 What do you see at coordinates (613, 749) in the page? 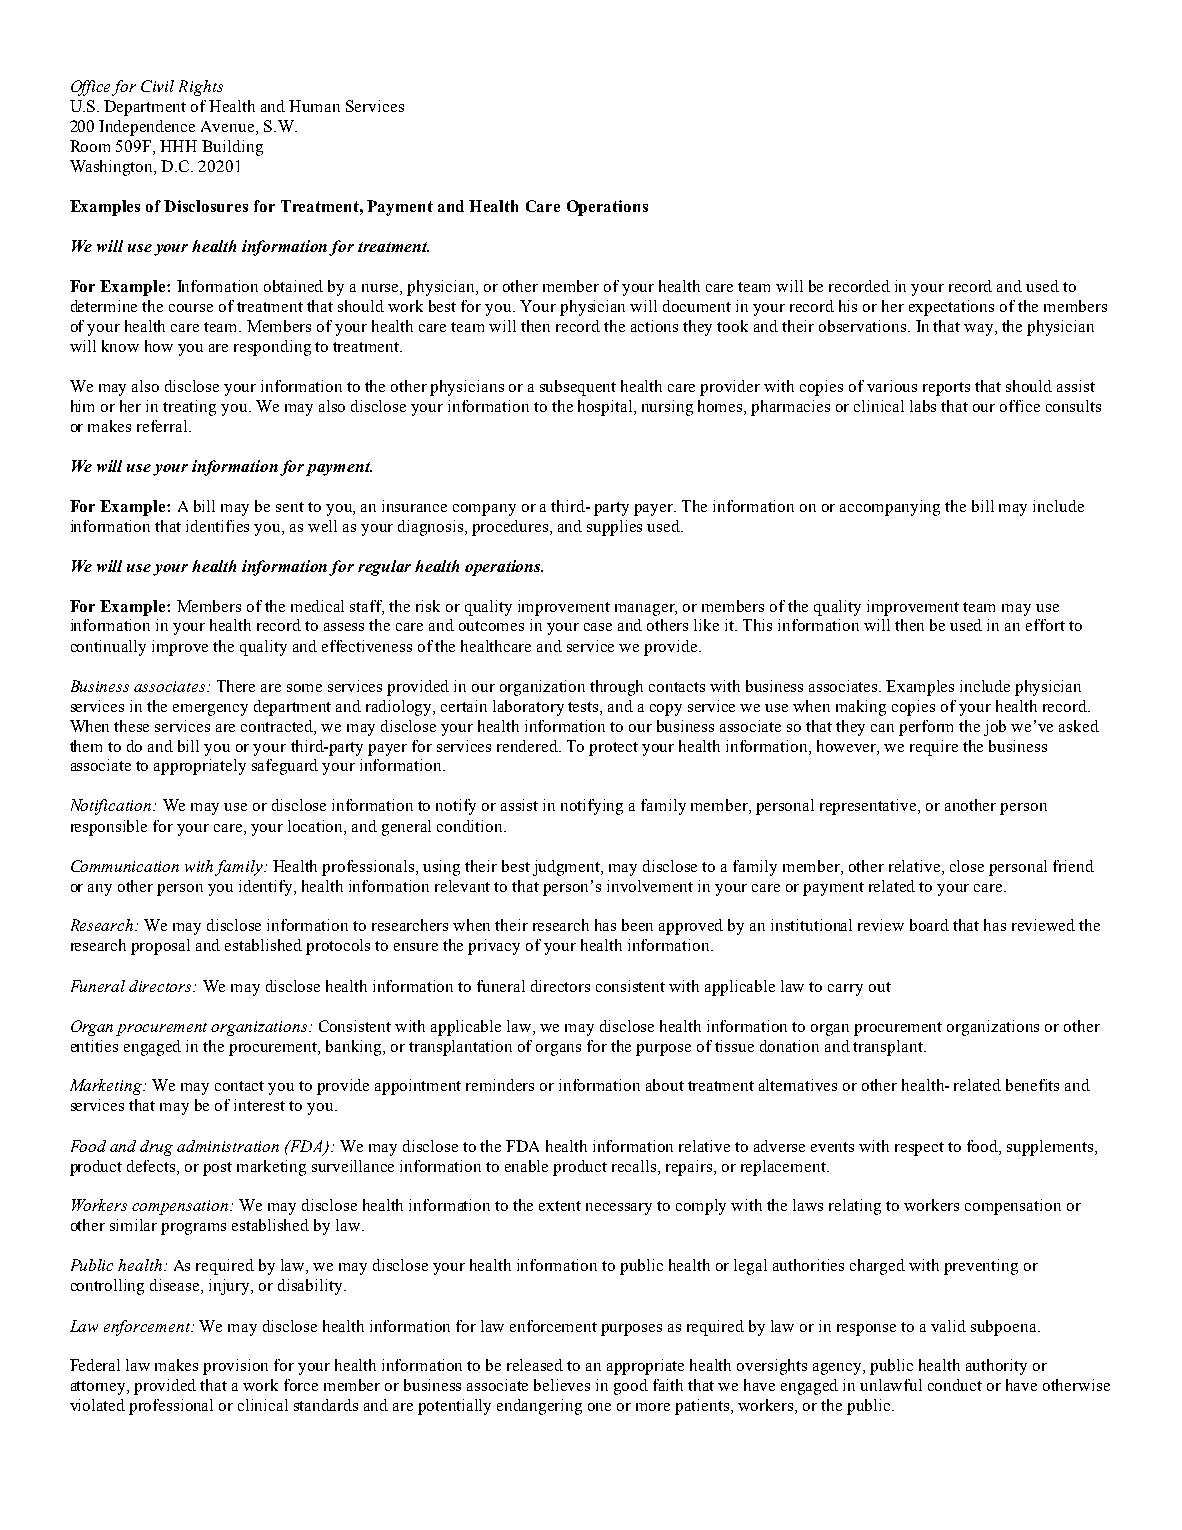
I see `protect` at bounding box center [613, 749].
